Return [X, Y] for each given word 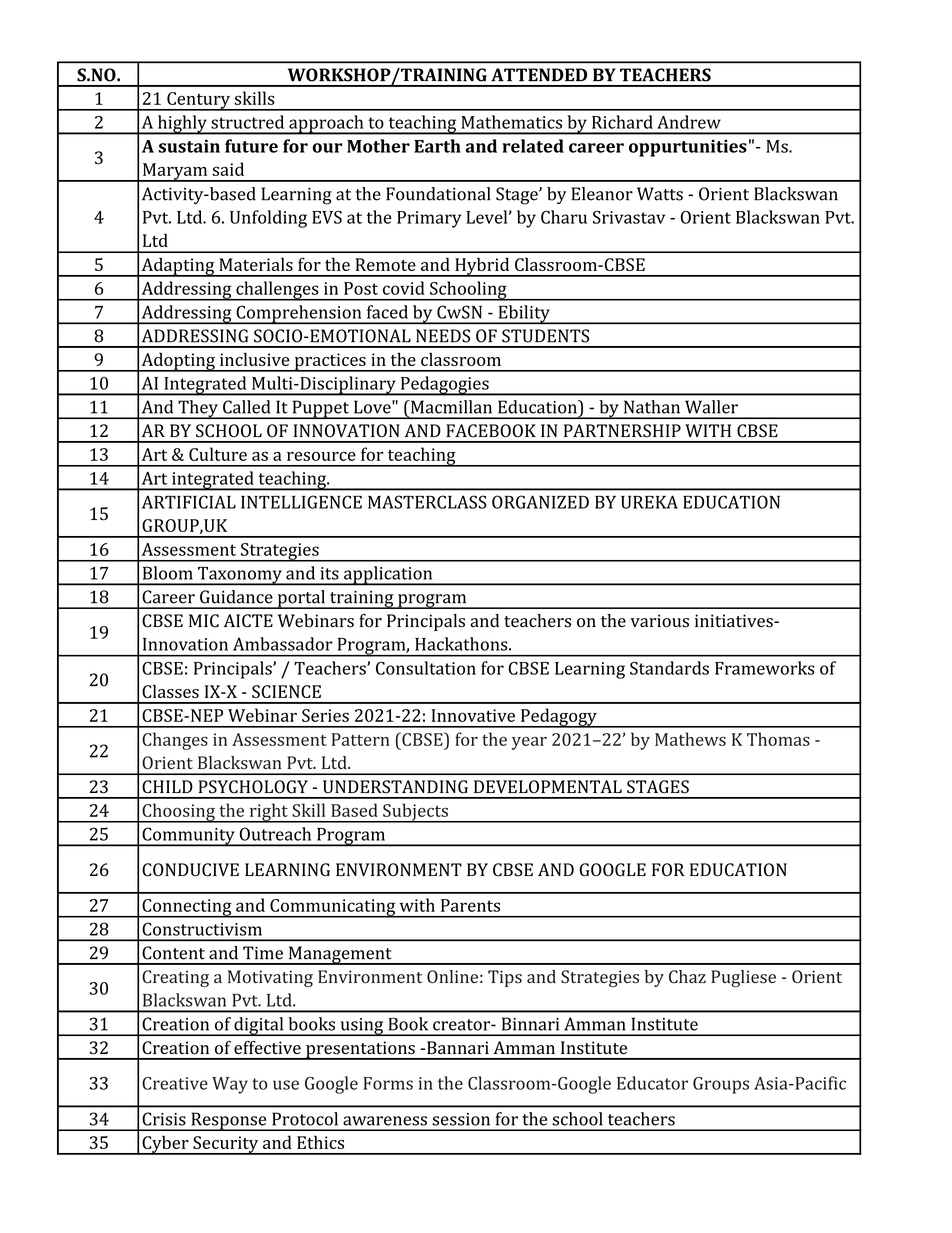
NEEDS [443, 336]
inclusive [254, 359]
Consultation [426, 668]
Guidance [236, 597]
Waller [711, 407]
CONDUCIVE [190, 870]
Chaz [687, 977]
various [659, 621]
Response [229, 1121]
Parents [470, 905]
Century [199, 101]
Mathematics [511, 122]
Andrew [689, 122]
